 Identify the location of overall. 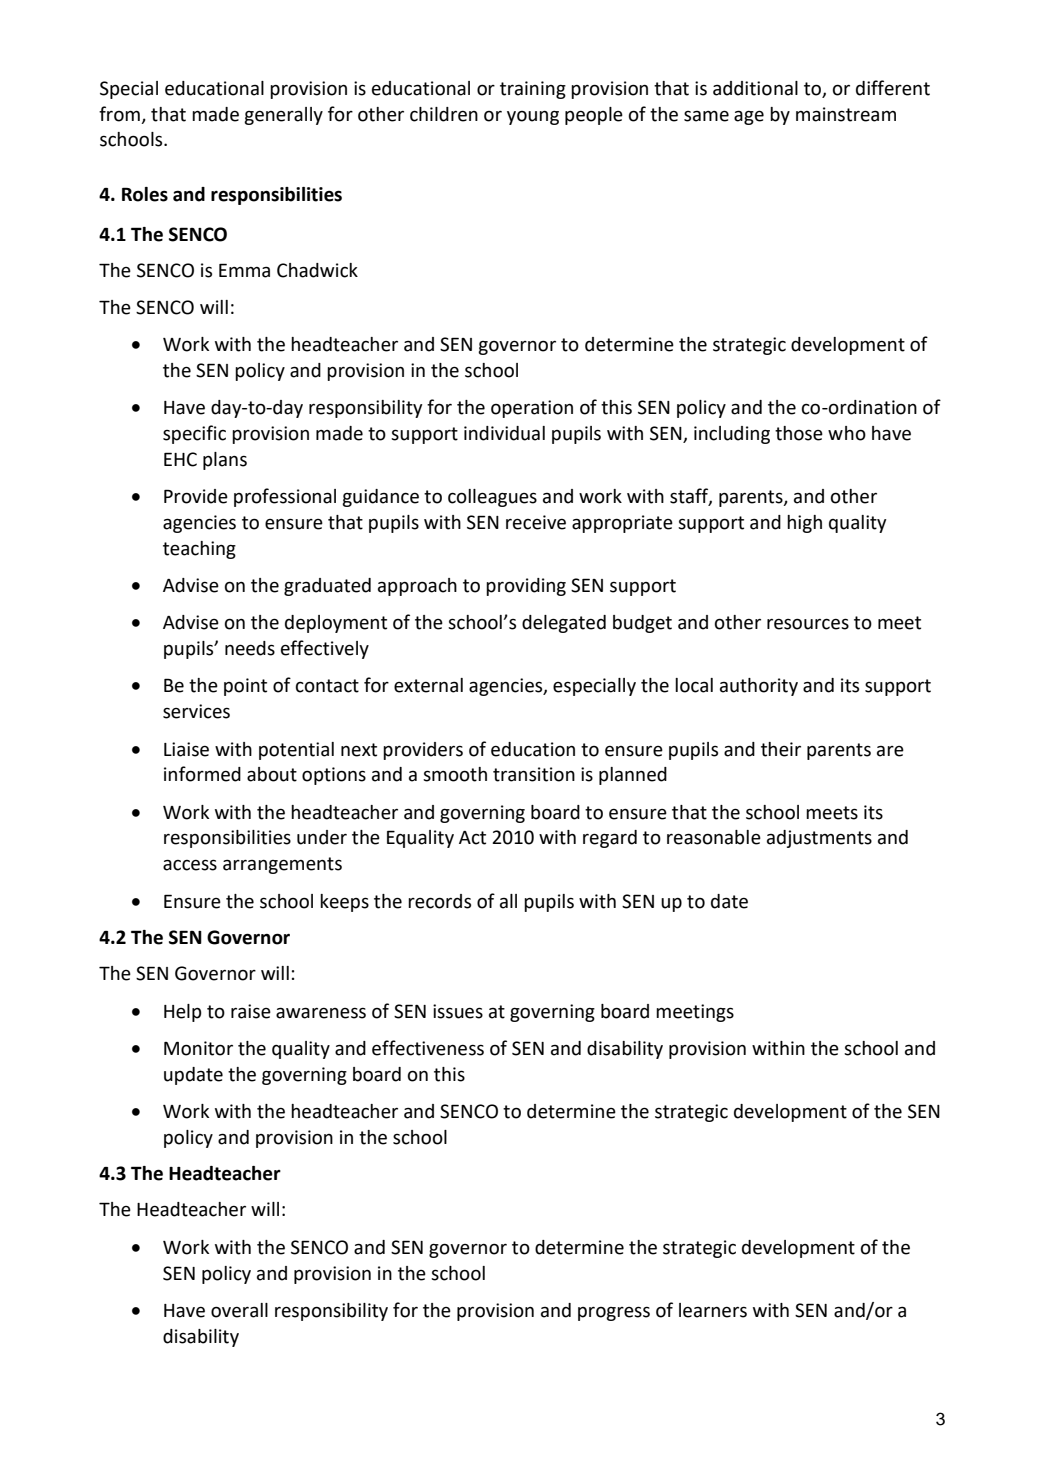
(239, 1310).
